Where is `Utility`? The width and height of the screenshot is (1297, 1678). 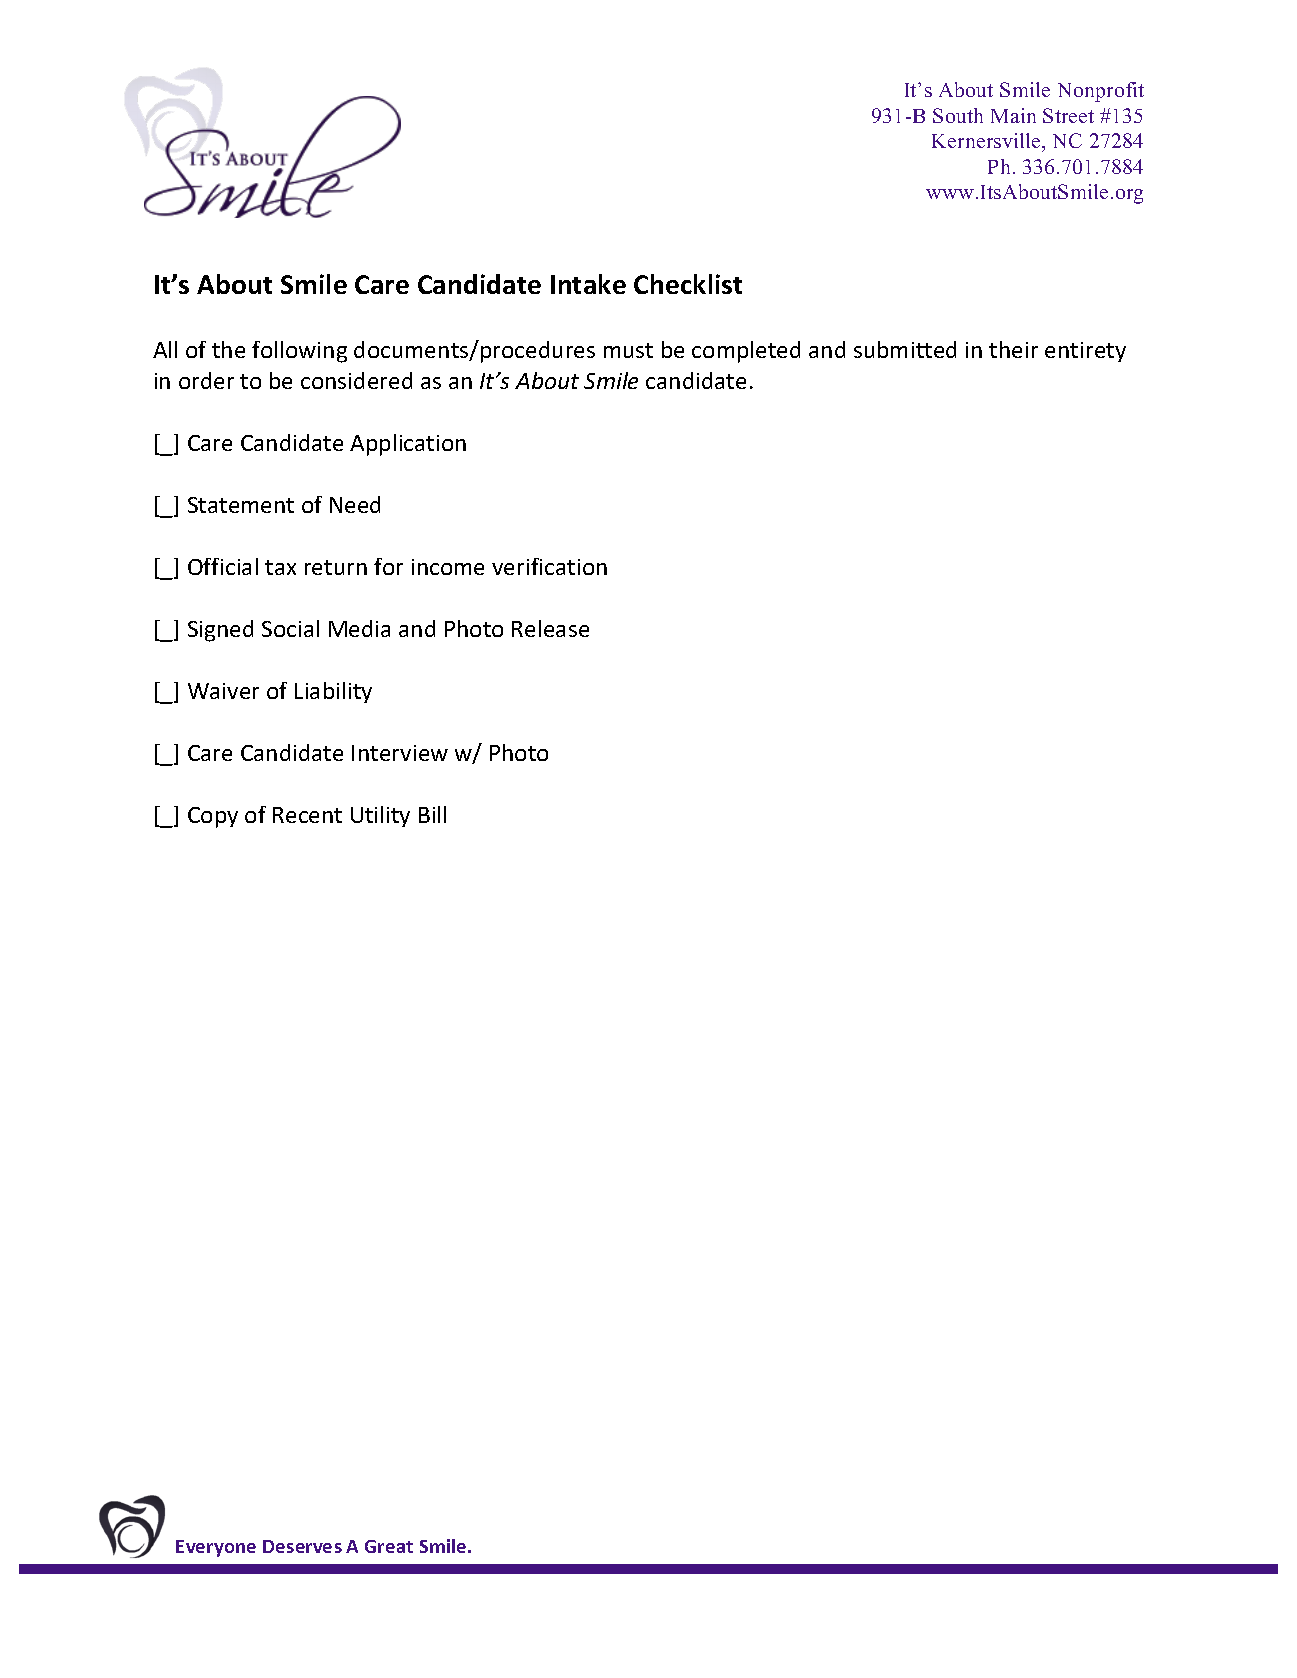 Utility is located at coordinates (380, 816).
